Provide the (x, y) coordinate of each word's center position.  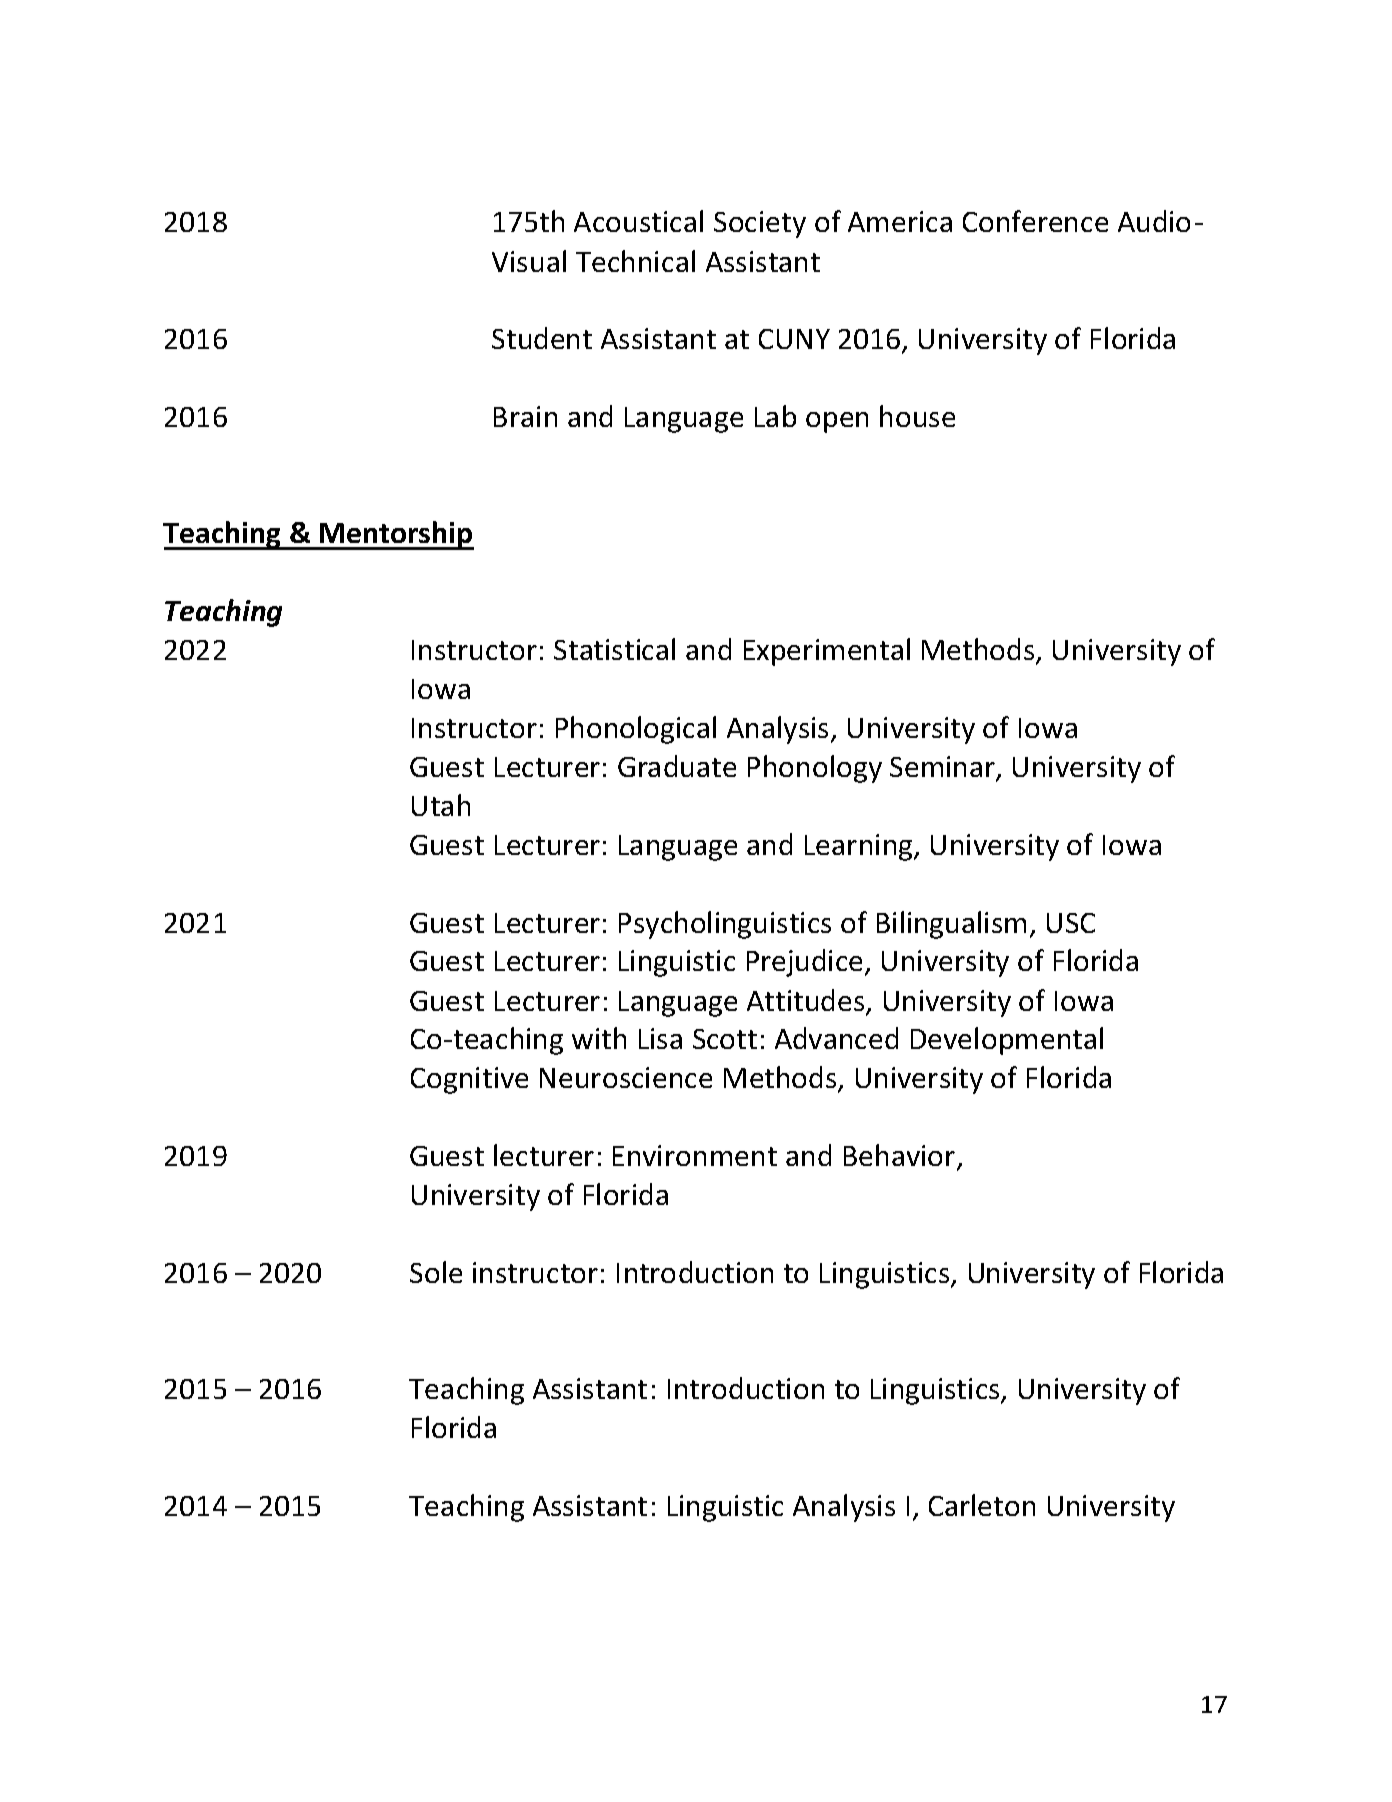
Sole (436, 1272)
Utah (441, 805)
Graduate (677, 766)
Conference (1035, 221)
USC (1071, 923)
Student (542, 338)
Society (760, 224)
